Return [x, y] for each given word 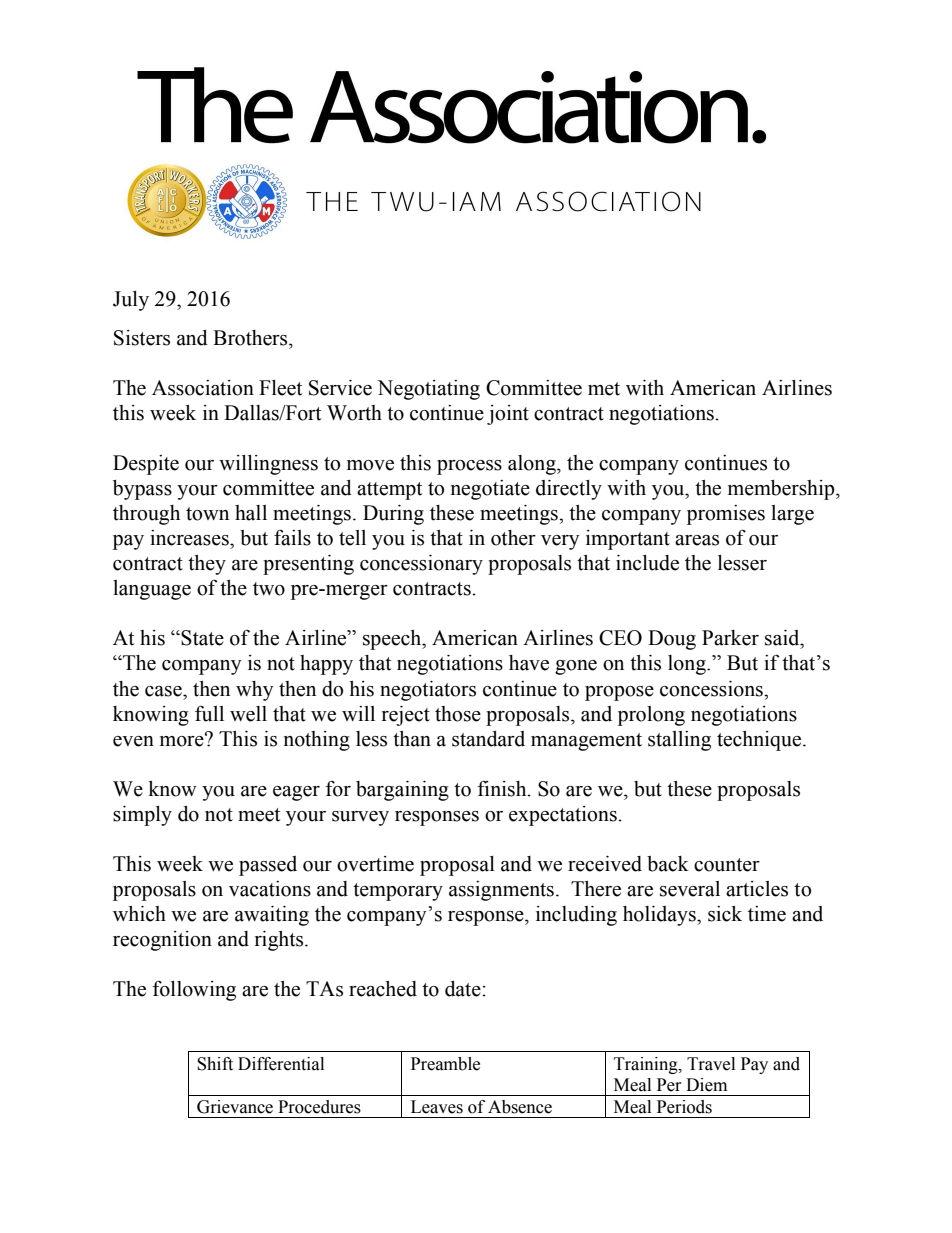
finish [503, 788]
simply [142, 816]
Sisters [142, 338]
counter [727, 865]
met [604, 389]
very [560, 542]
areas [697, 540]
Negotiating [428, 390]
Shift [215, 1064]
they [207, 565]
